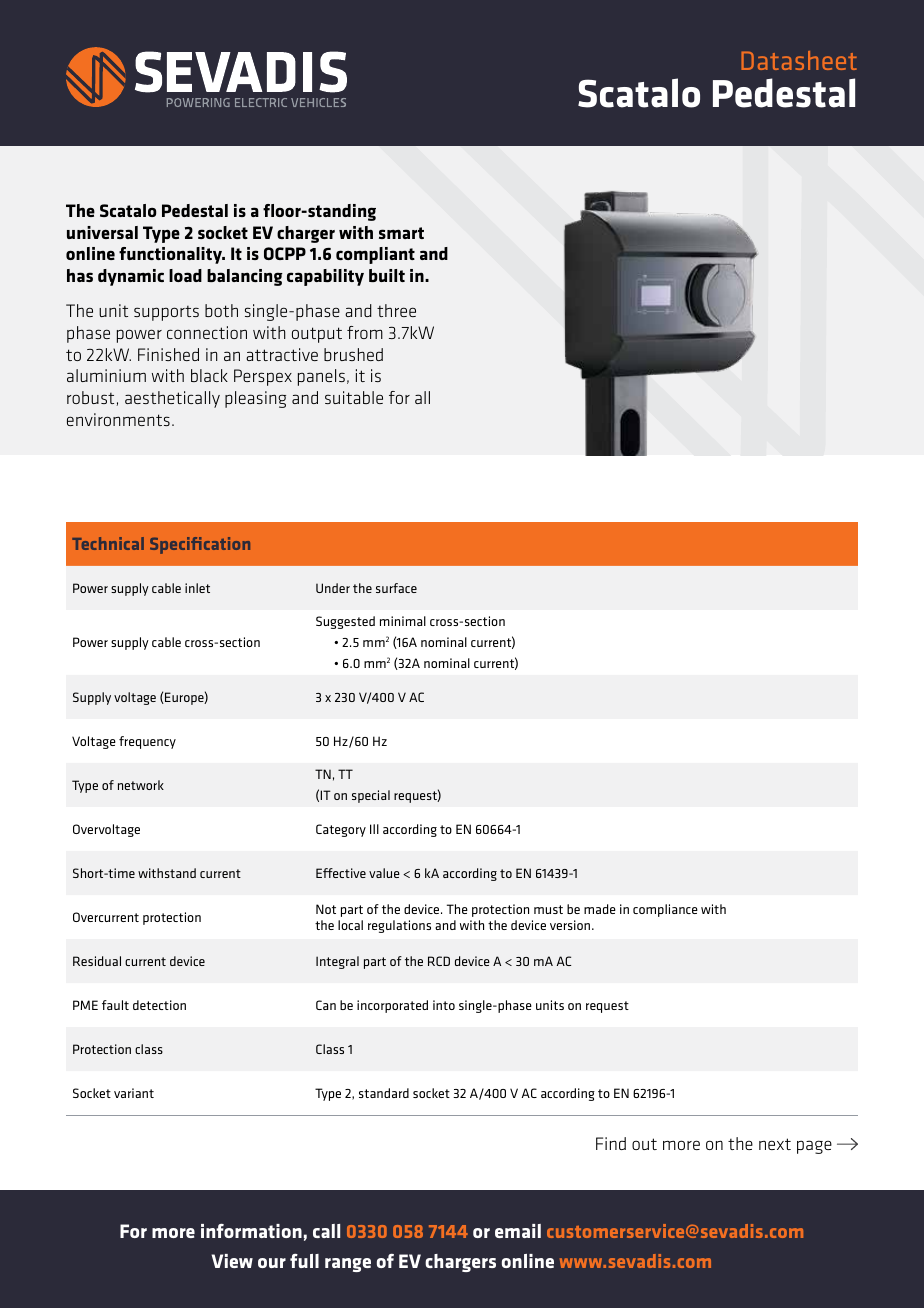 This page has width=924, height=1308. I want to click on universal, so click(102, 232).
